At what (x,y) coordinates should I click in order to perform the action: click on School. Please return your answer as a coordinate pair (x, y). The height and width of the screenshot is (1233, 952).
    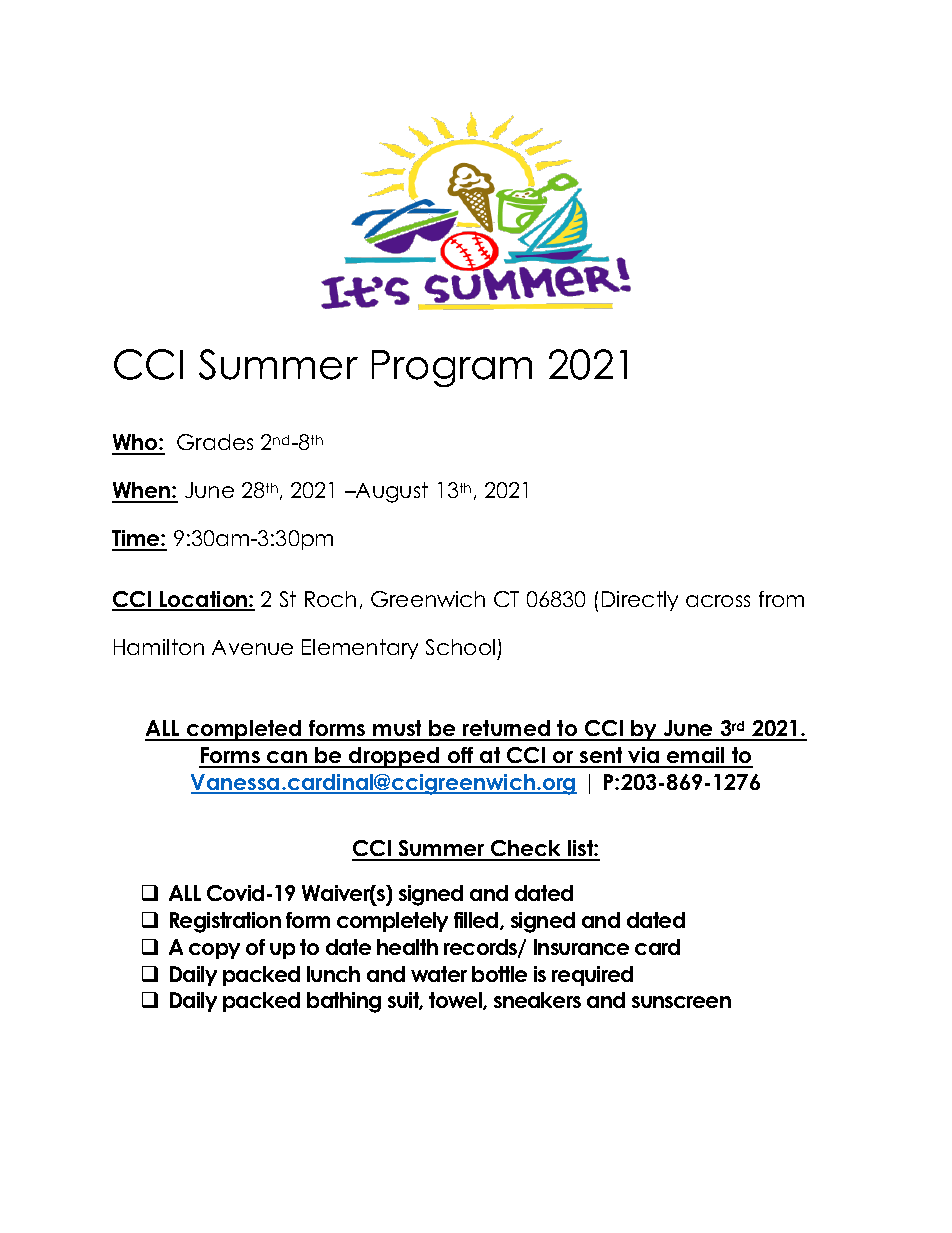
    Looking at the image, I should click on (460, 647).
